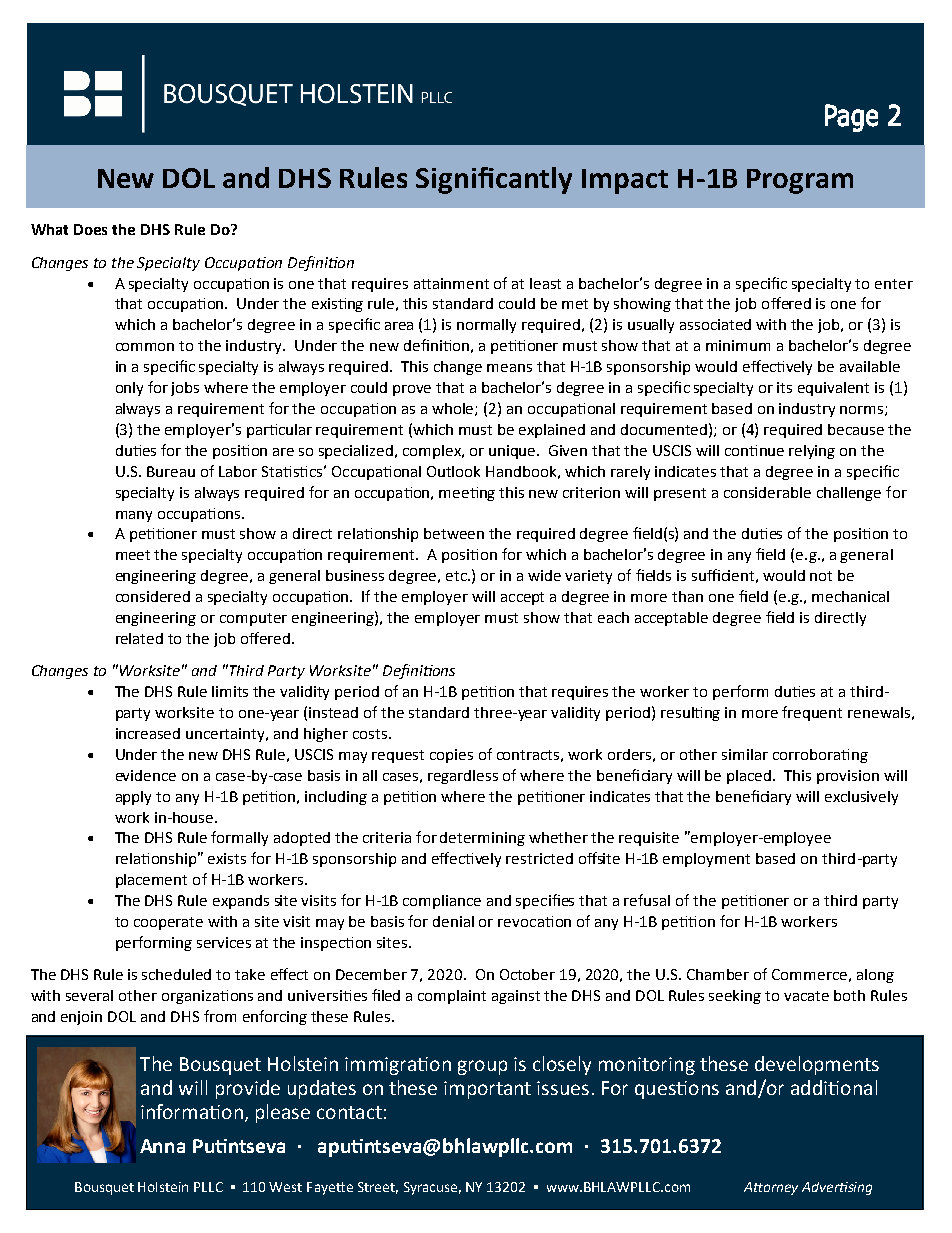 This screenshot has width=952, height=1233. What do you see at coordinates (494, 180) in the screenshot?
I see `Significantly` at bounding box center [494, 180].
